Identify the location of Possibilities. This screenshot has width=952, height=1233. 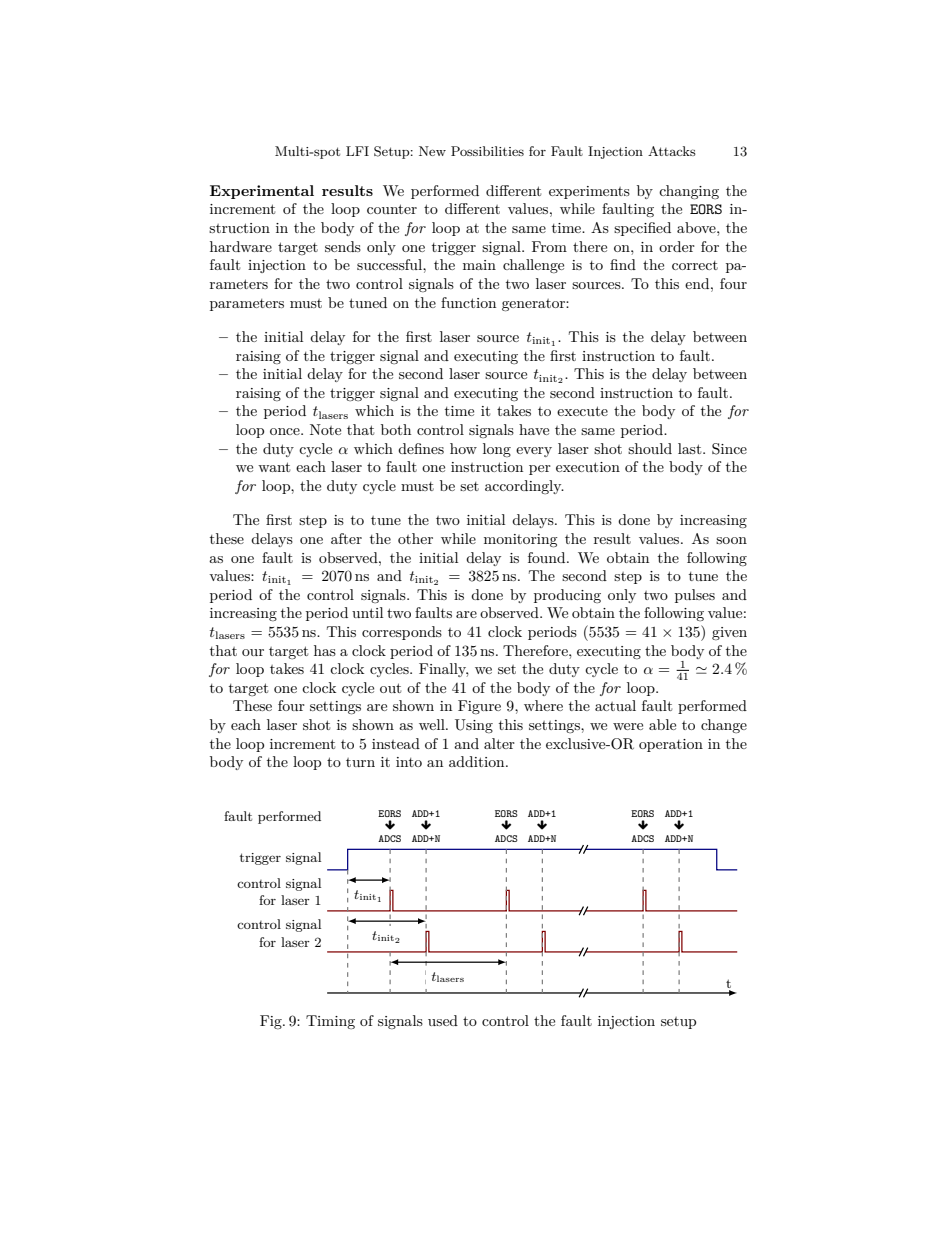
(487, 151).
